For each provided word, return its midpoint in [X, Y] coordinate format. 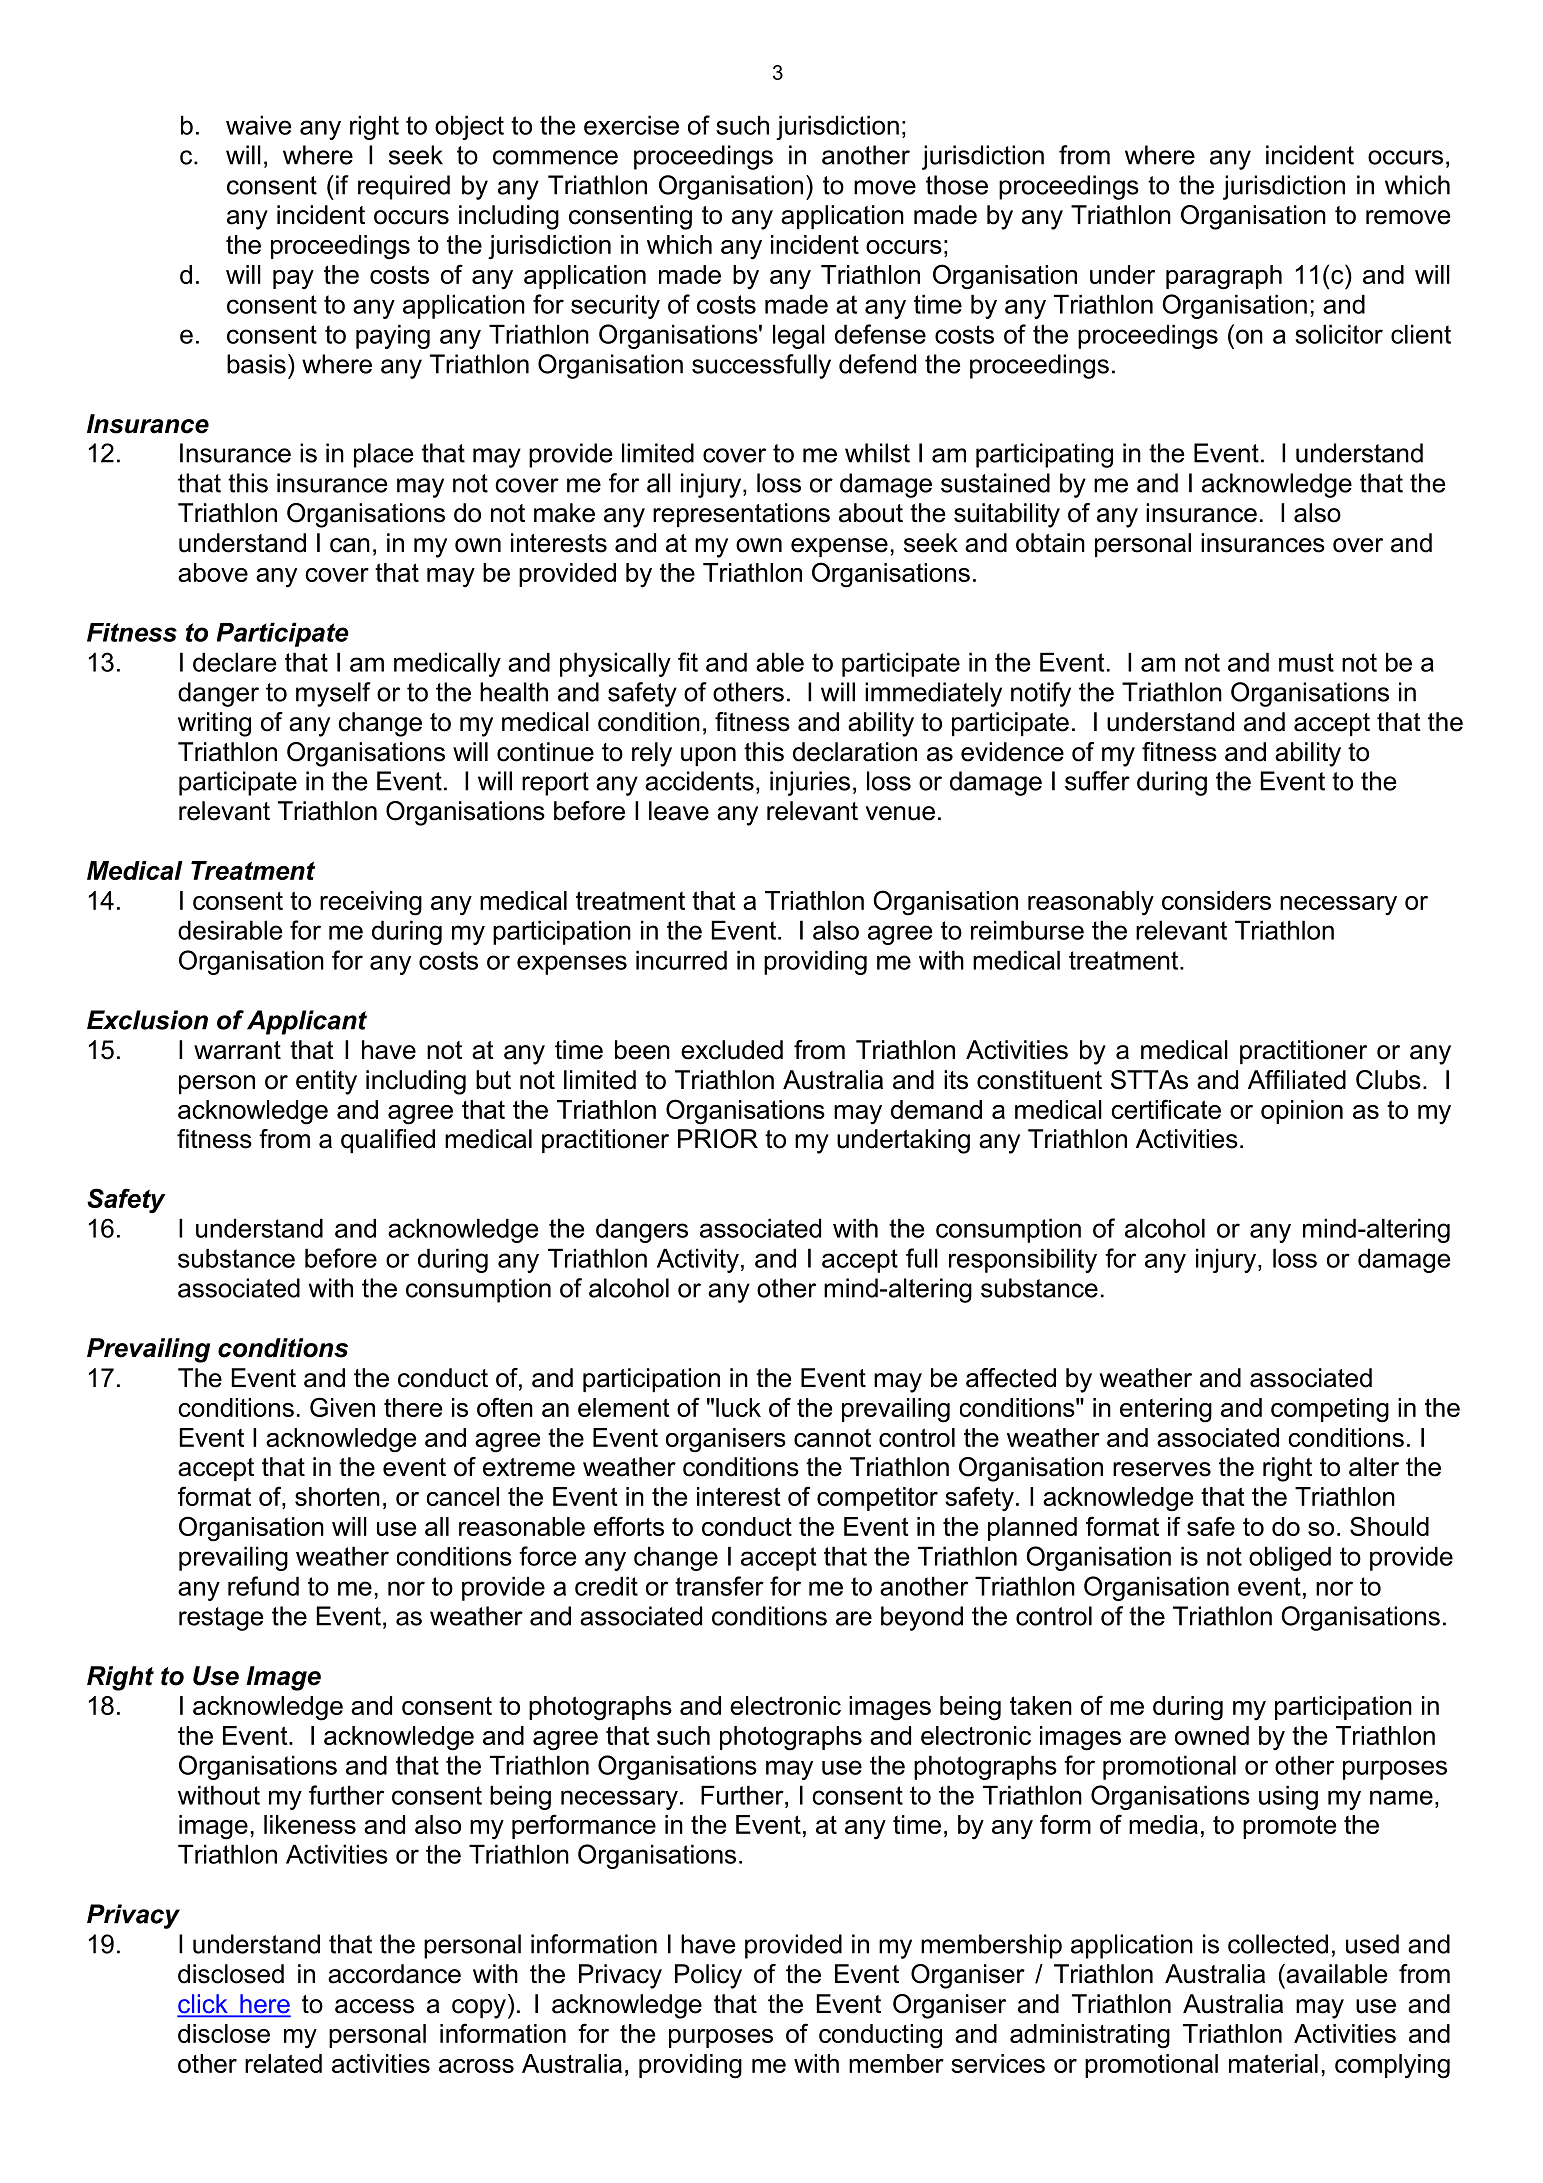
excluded [732, 1050]
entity [326, 1082]
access [374, 2006]
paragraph [1224, 277]
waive [258, 125]
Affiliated [1297, 1080]
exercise [631, 125]
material [1273, 2063]
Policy [708, 1976]
